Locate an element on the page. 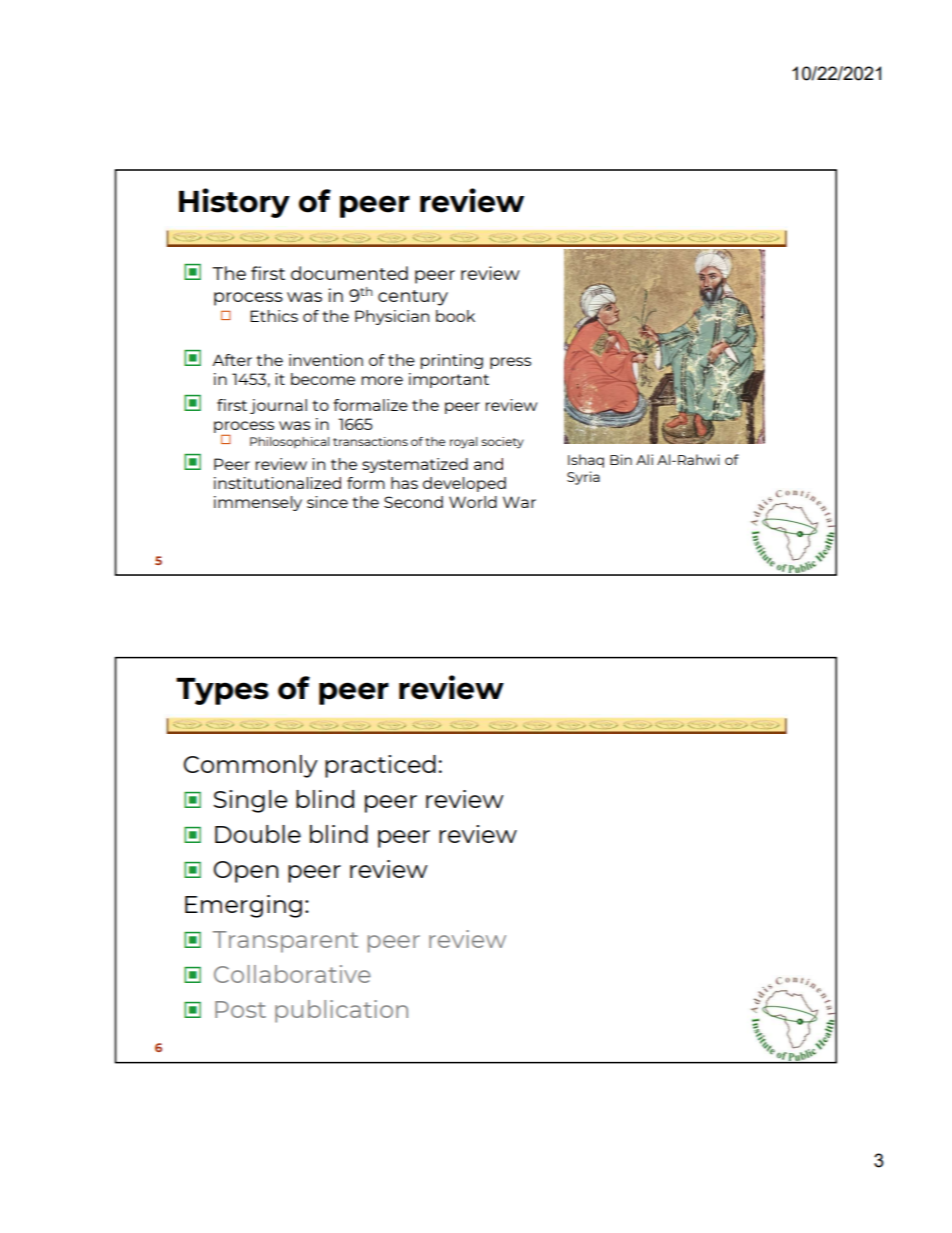 The image size is (952, 1233). Collaborative is located at coordinates (292, 974).
